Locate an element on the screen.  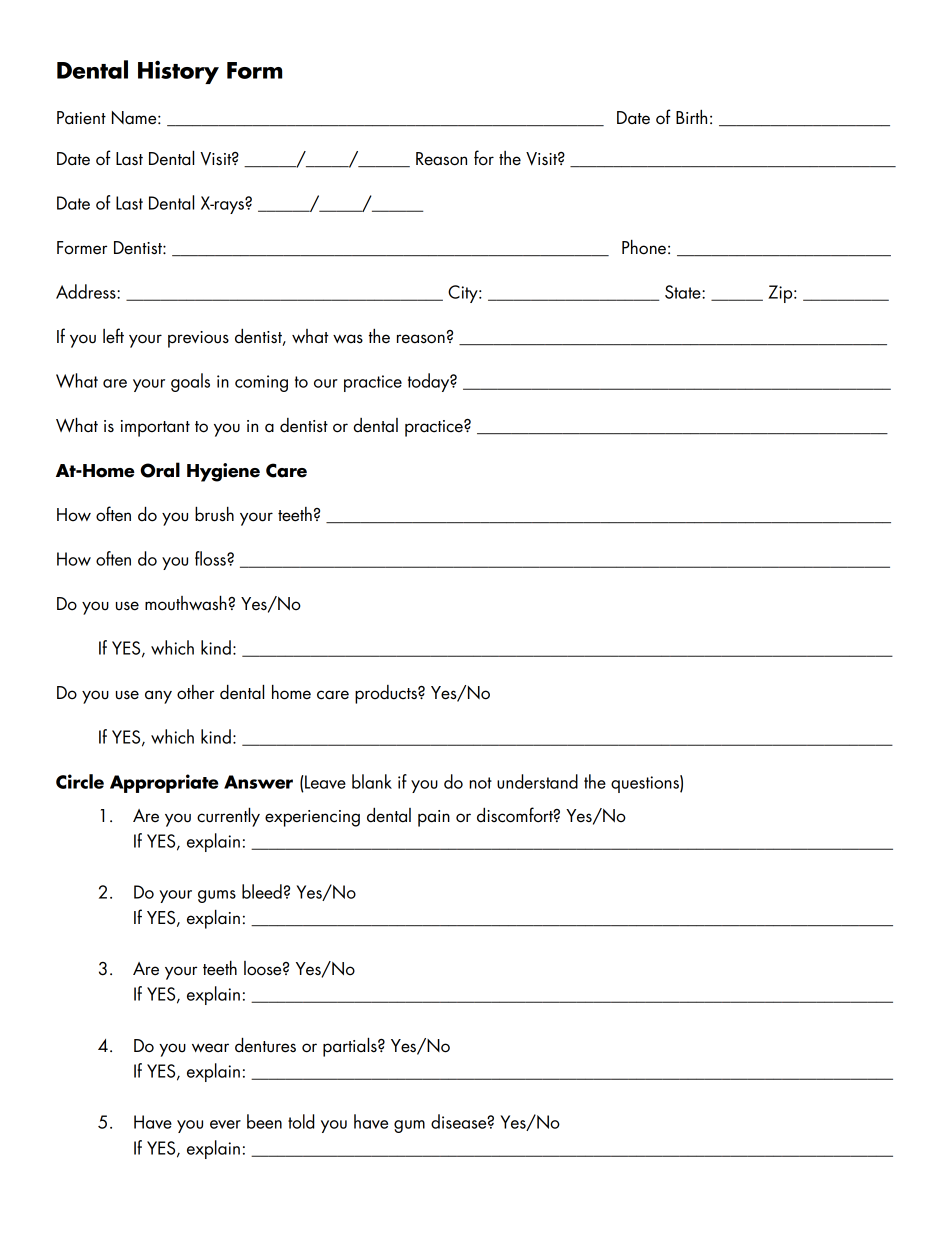
mouthwash is located at coordinates (187, 603).
